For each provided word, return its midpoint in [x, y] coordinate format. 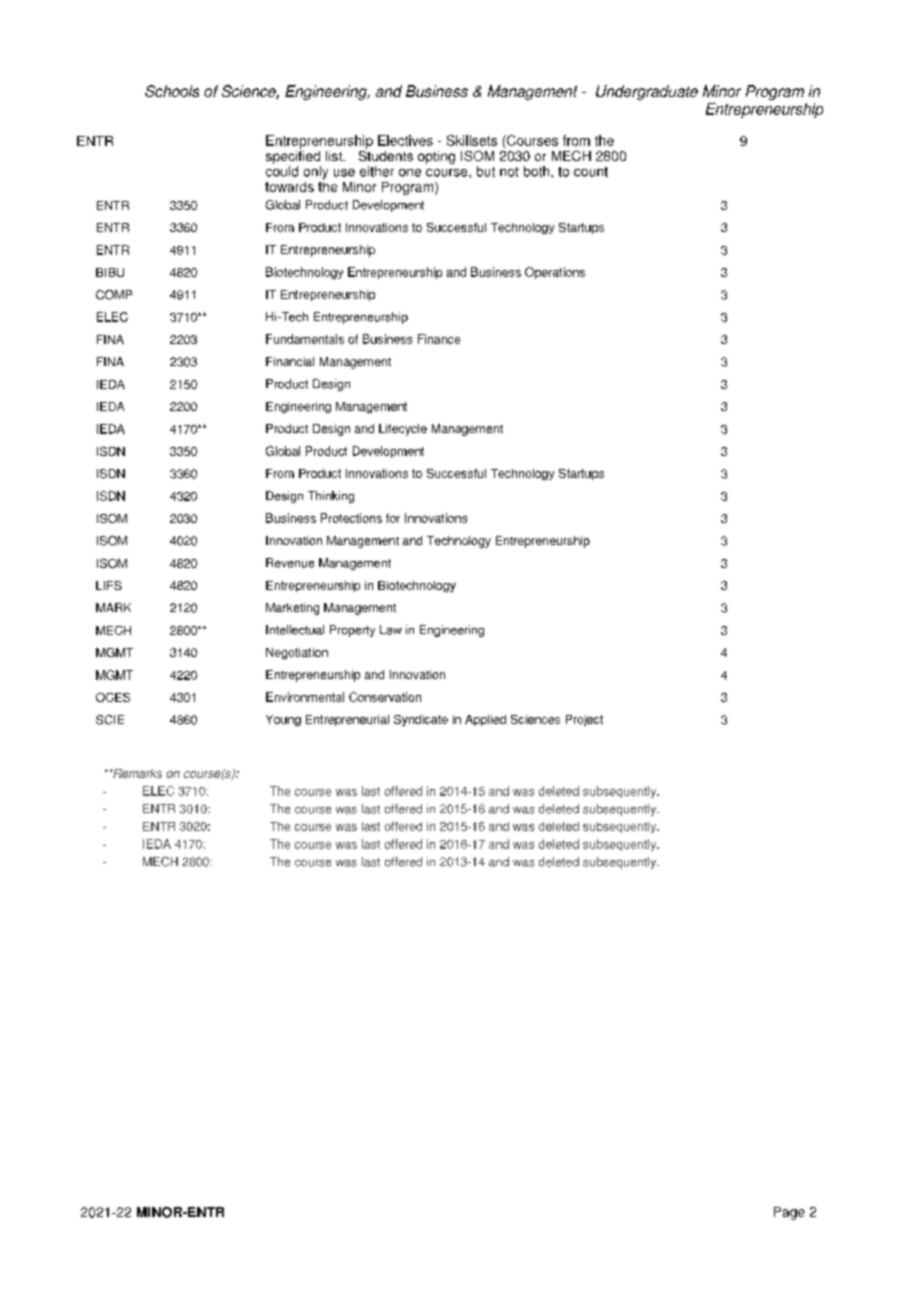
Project [584, 720]
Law [391, 630]
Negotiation [297, 653]
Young [283, 720]
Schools [172, 91]
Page [789, 1213]
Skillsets [472, 140]
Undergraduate [647, 92]
